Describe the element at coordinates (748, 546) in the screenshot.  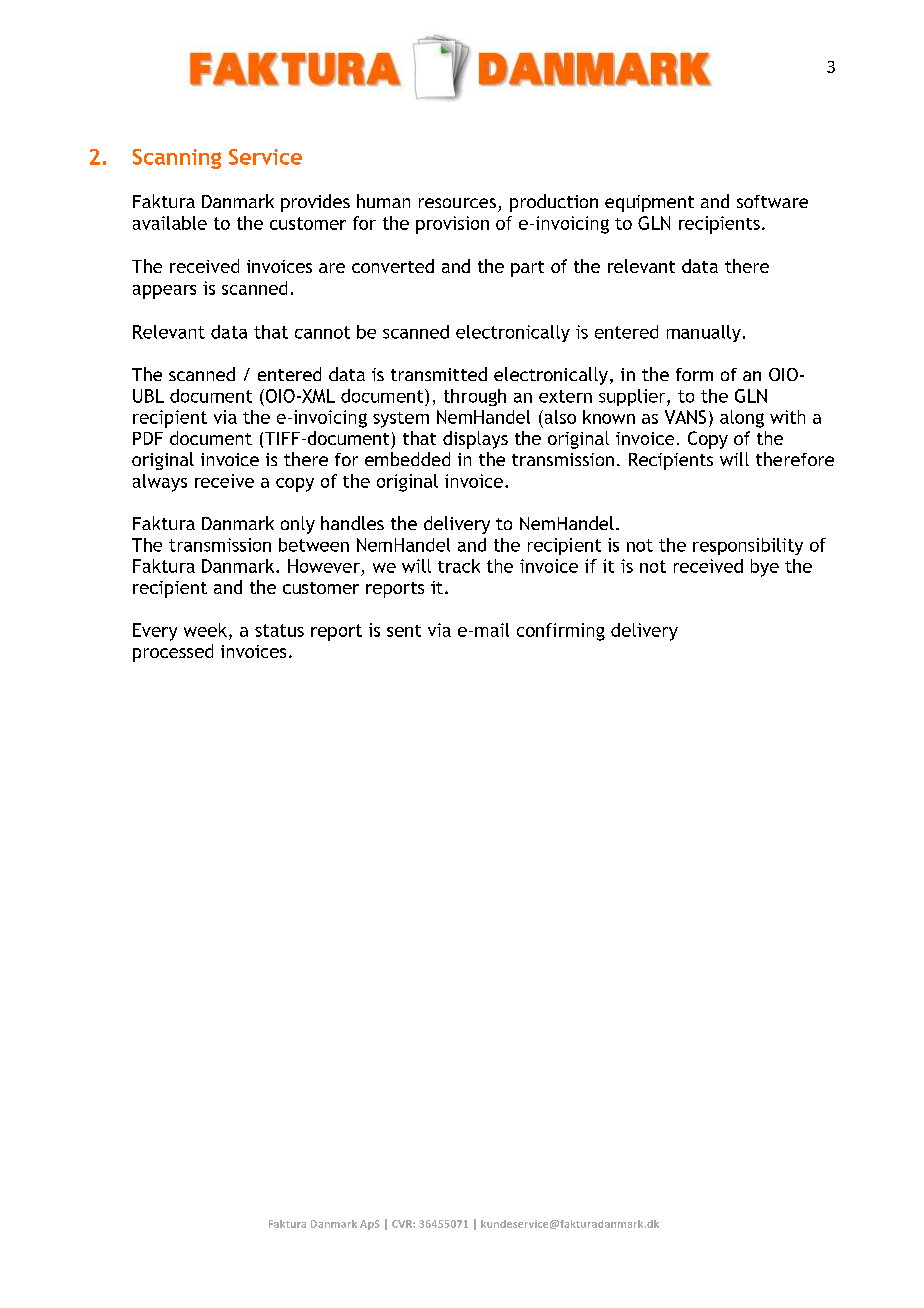
I see `responsibility` at that location.
